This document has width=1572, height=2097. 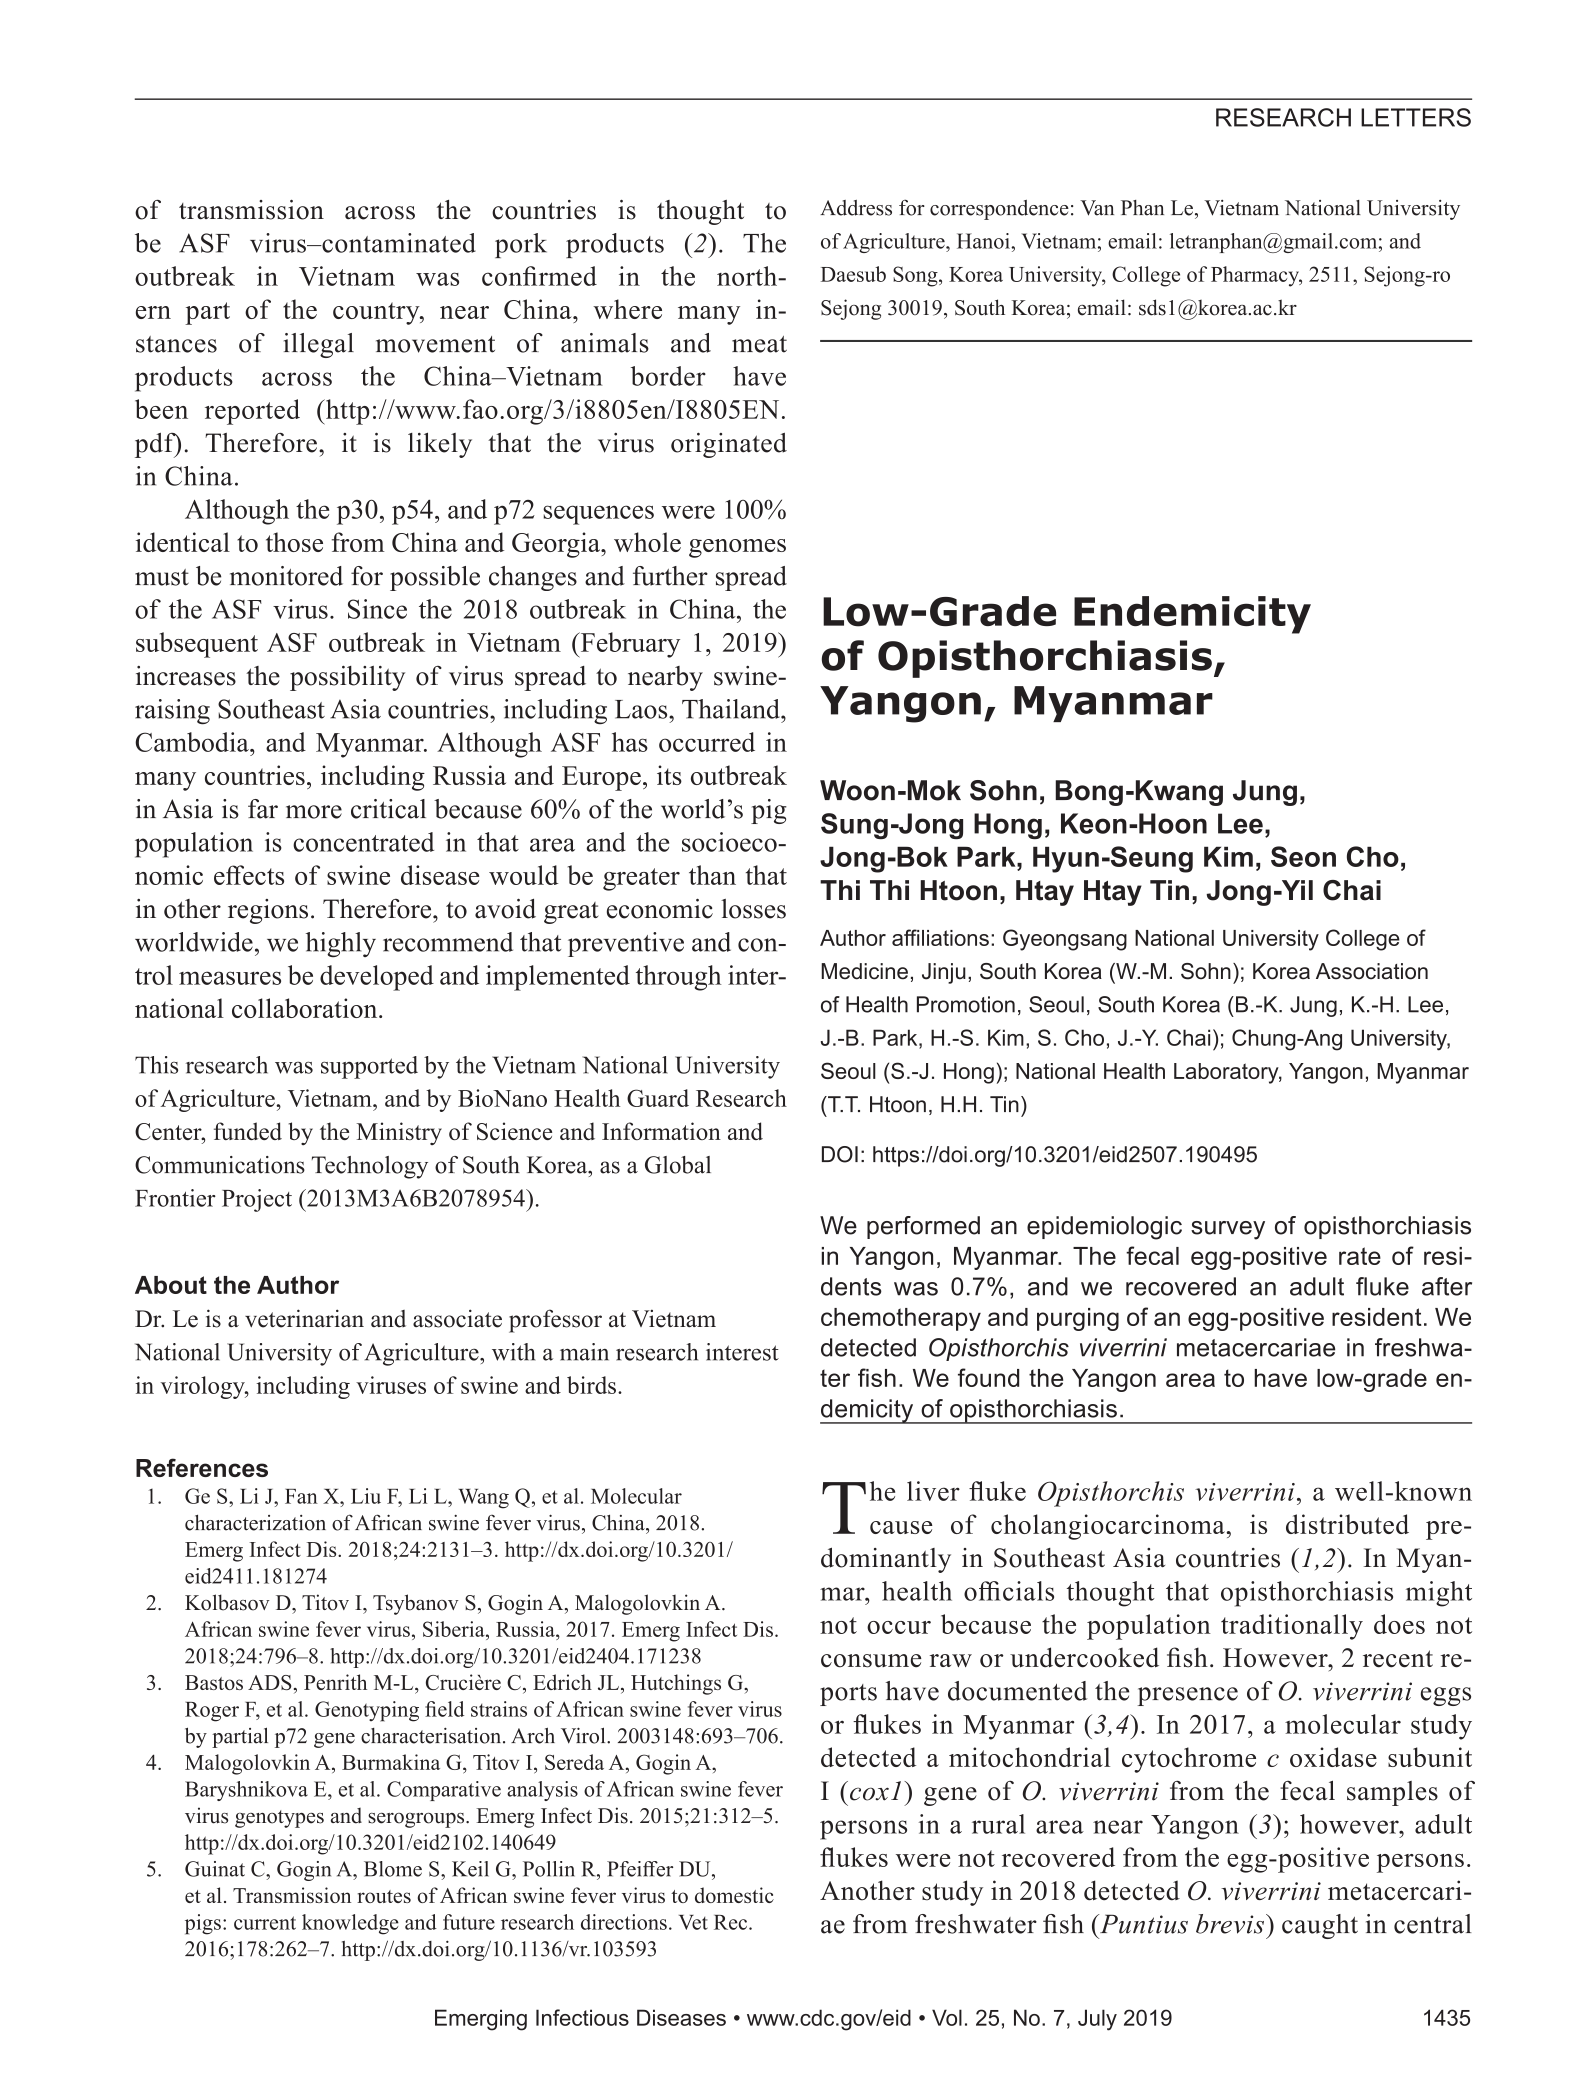 What do you see at coordinates (350, 1924) in the document?
I see `knowledge` at bounding box center [350, 1924].
